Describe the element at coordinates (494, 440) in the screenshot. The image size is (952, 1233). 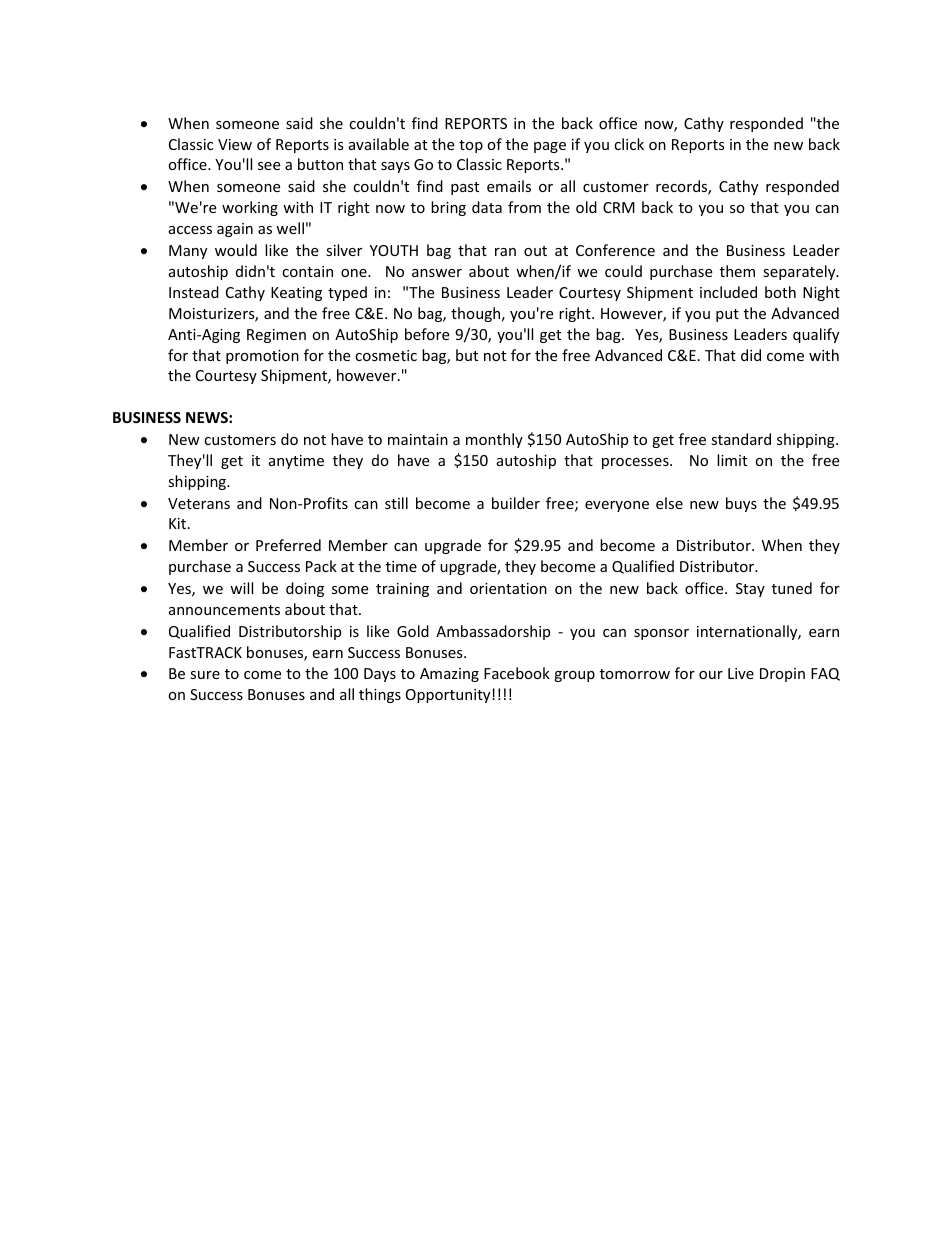
I see `monthly` at that location.
